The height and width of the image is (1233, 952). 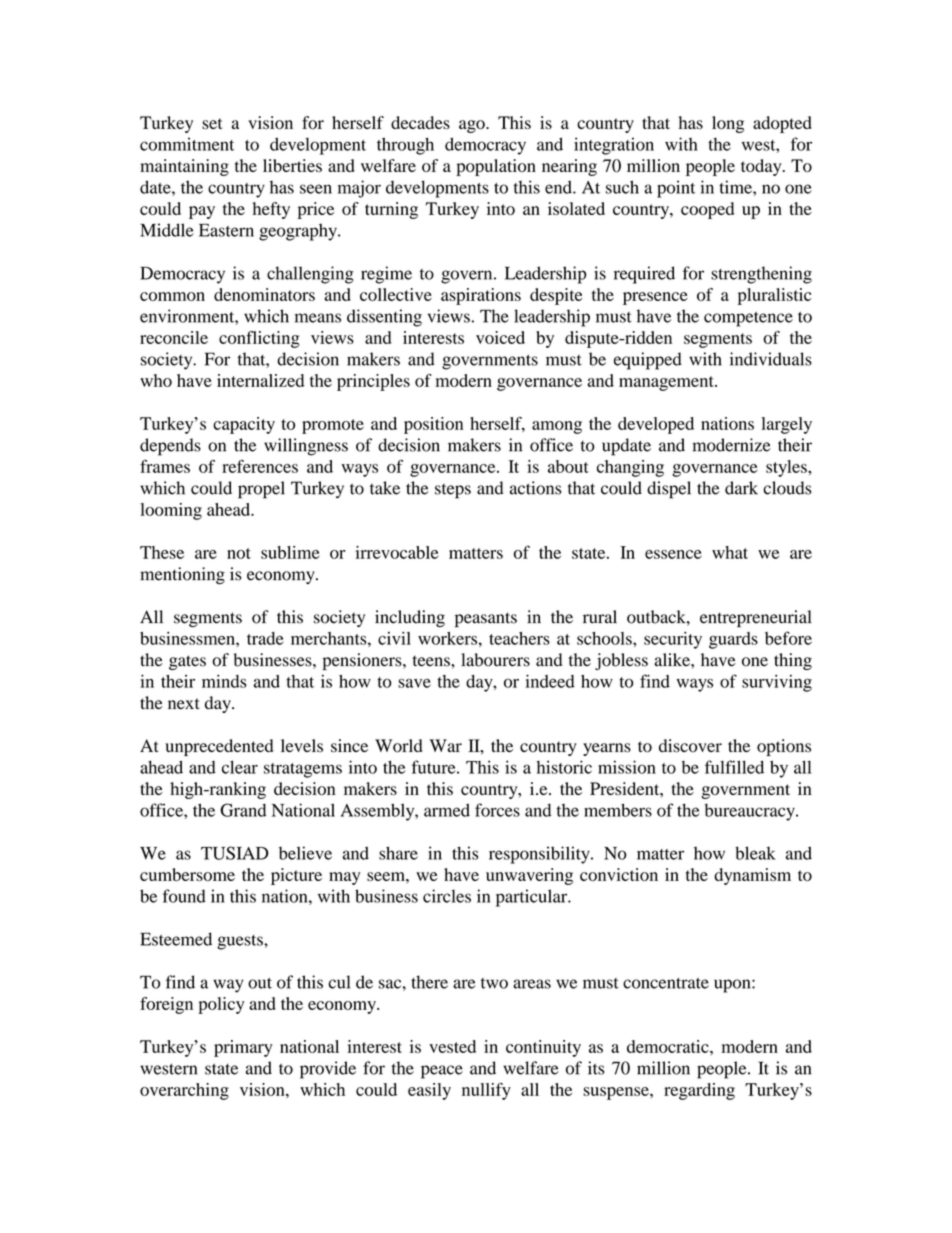 What do you see at coordinates (243, 1048) in the image?
I see `primary` at bounding box center [243, 1048].
